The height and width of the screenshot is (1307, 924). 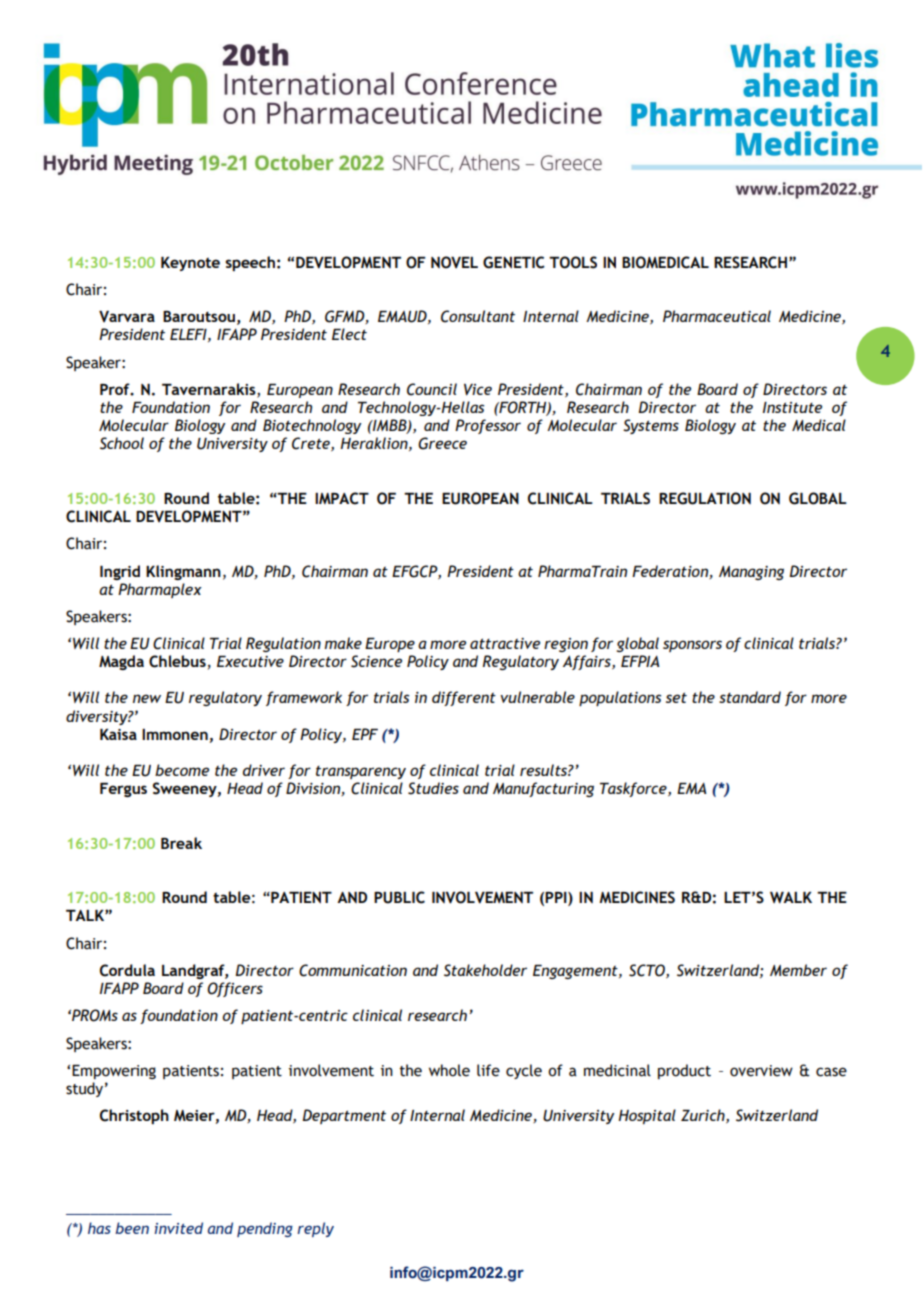 I want to click on Stakeholder, so click(x=485, y=970).
